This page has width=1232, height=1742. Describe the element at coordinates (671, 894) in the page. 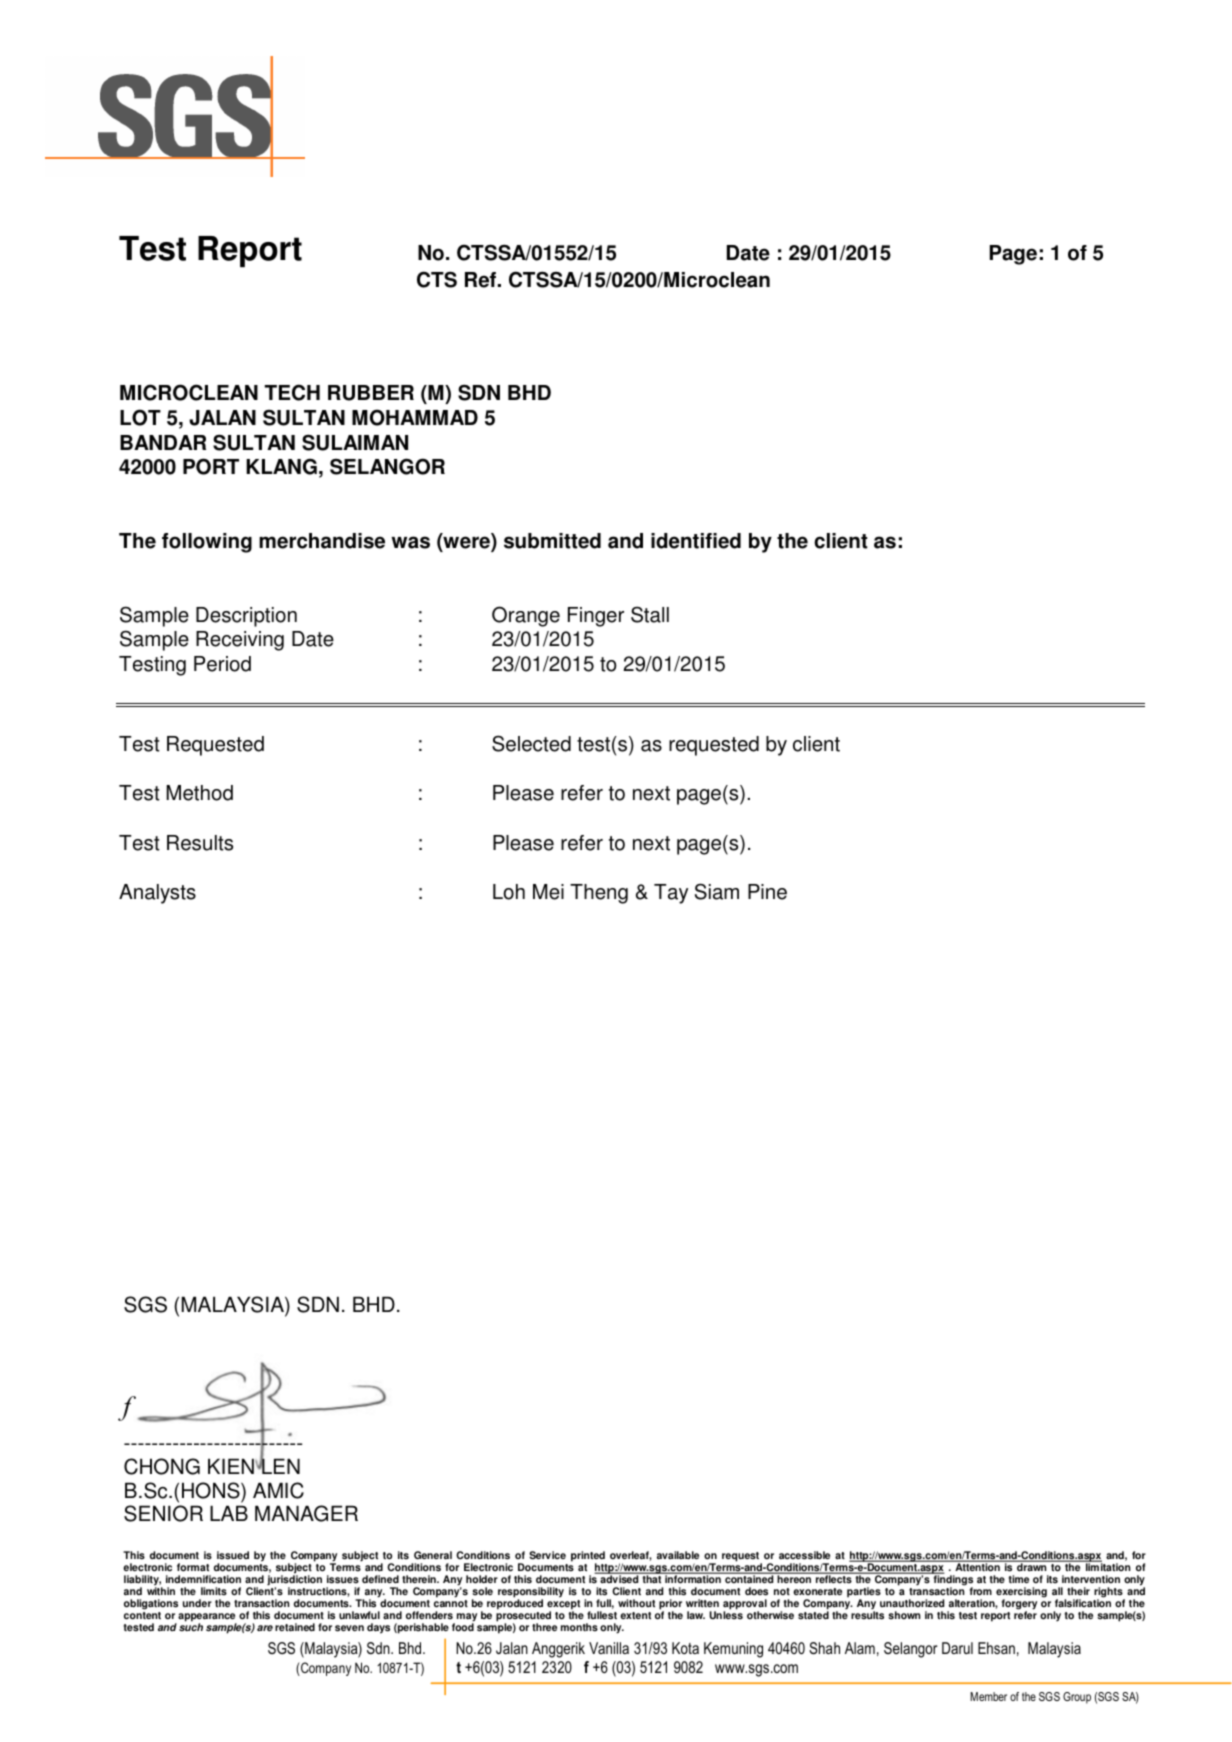

I see `Tay` at that location.
